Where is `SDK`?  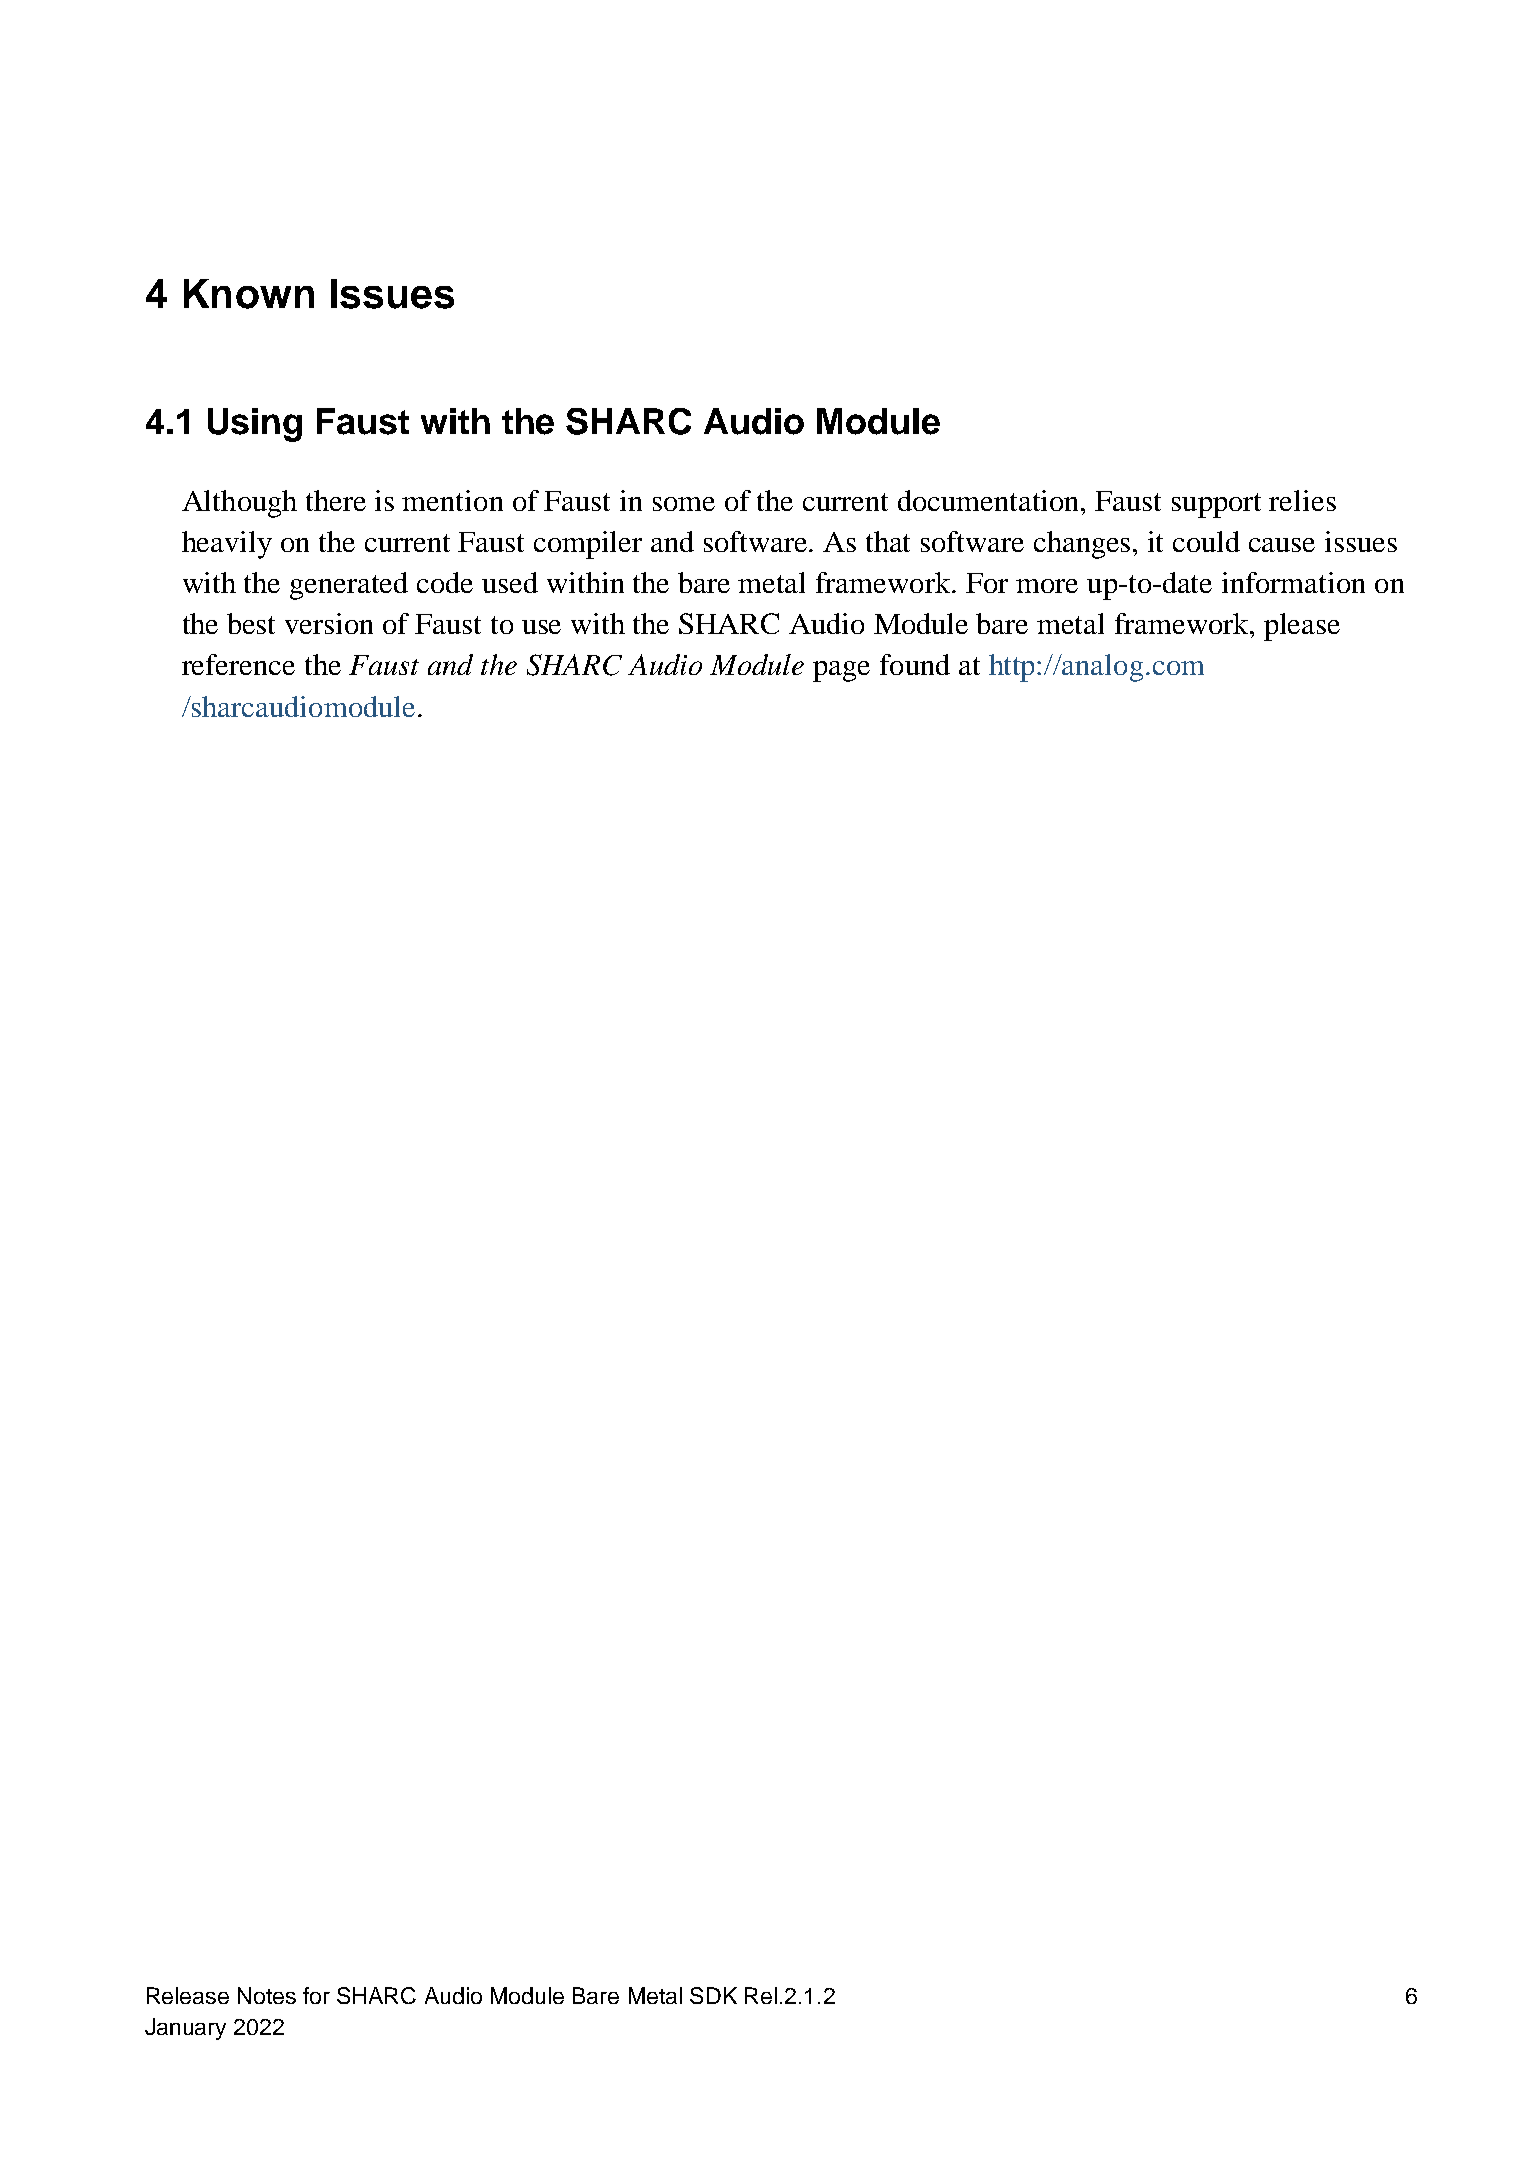
SDK is located at coordinates (713, 1995).
